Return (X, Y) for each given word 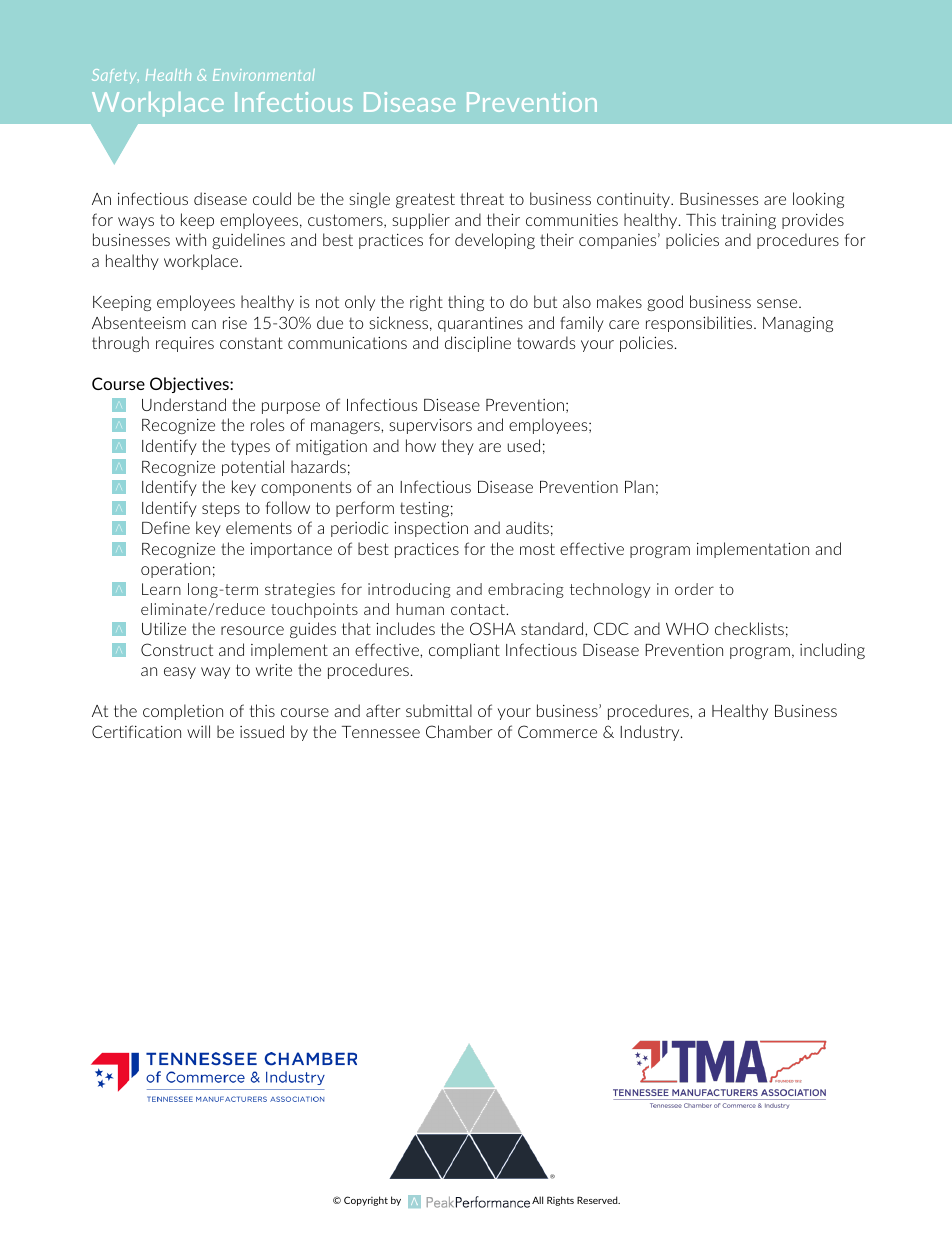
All (537, 1200)
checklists (749, 628)
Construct (177, 649)
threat (482, 198)
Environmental (264, 75)
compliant (464, 651)
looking (818, 200)
